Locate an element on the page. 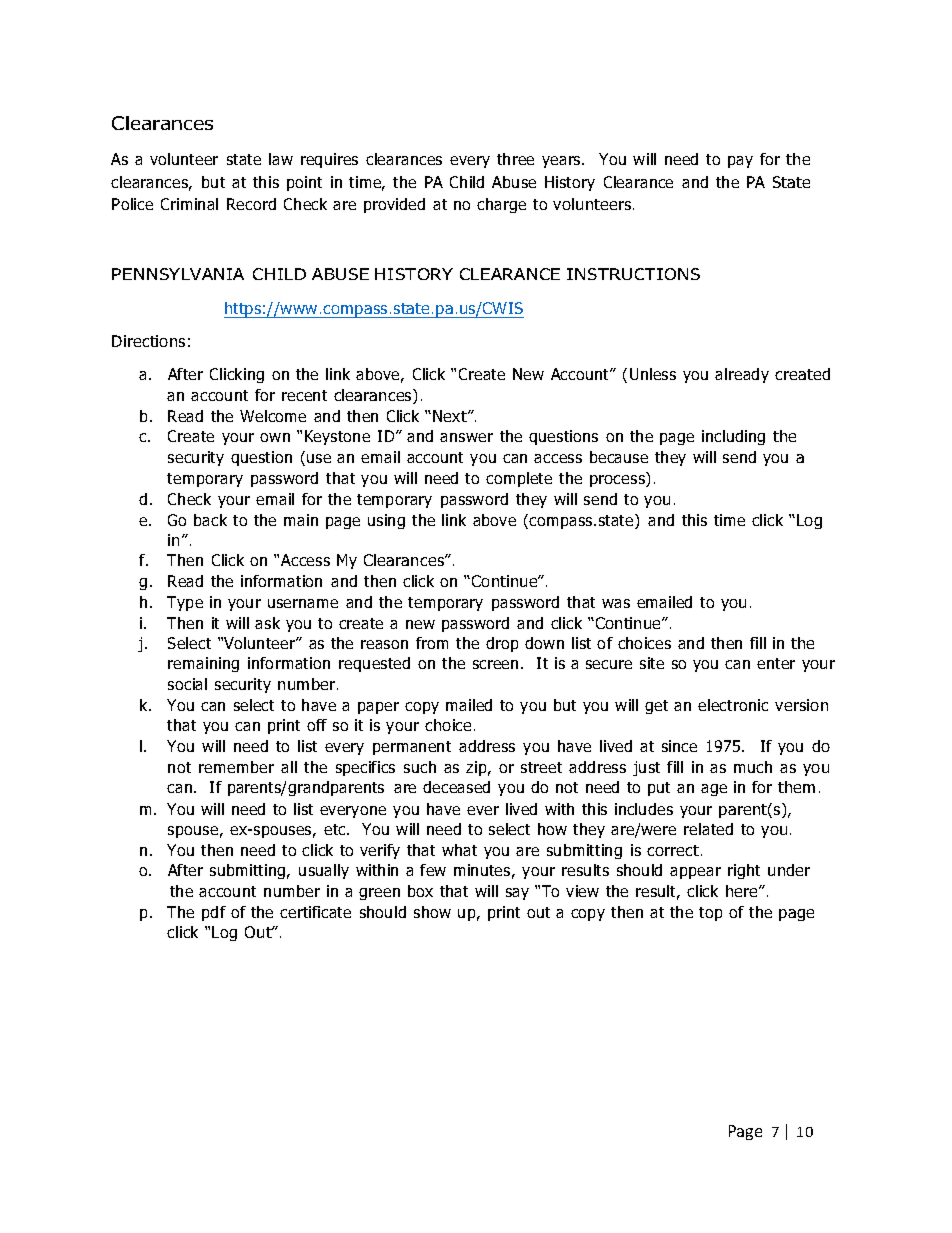 This document has width=952, height=1233. pay is located at coordinates (740, 162).
